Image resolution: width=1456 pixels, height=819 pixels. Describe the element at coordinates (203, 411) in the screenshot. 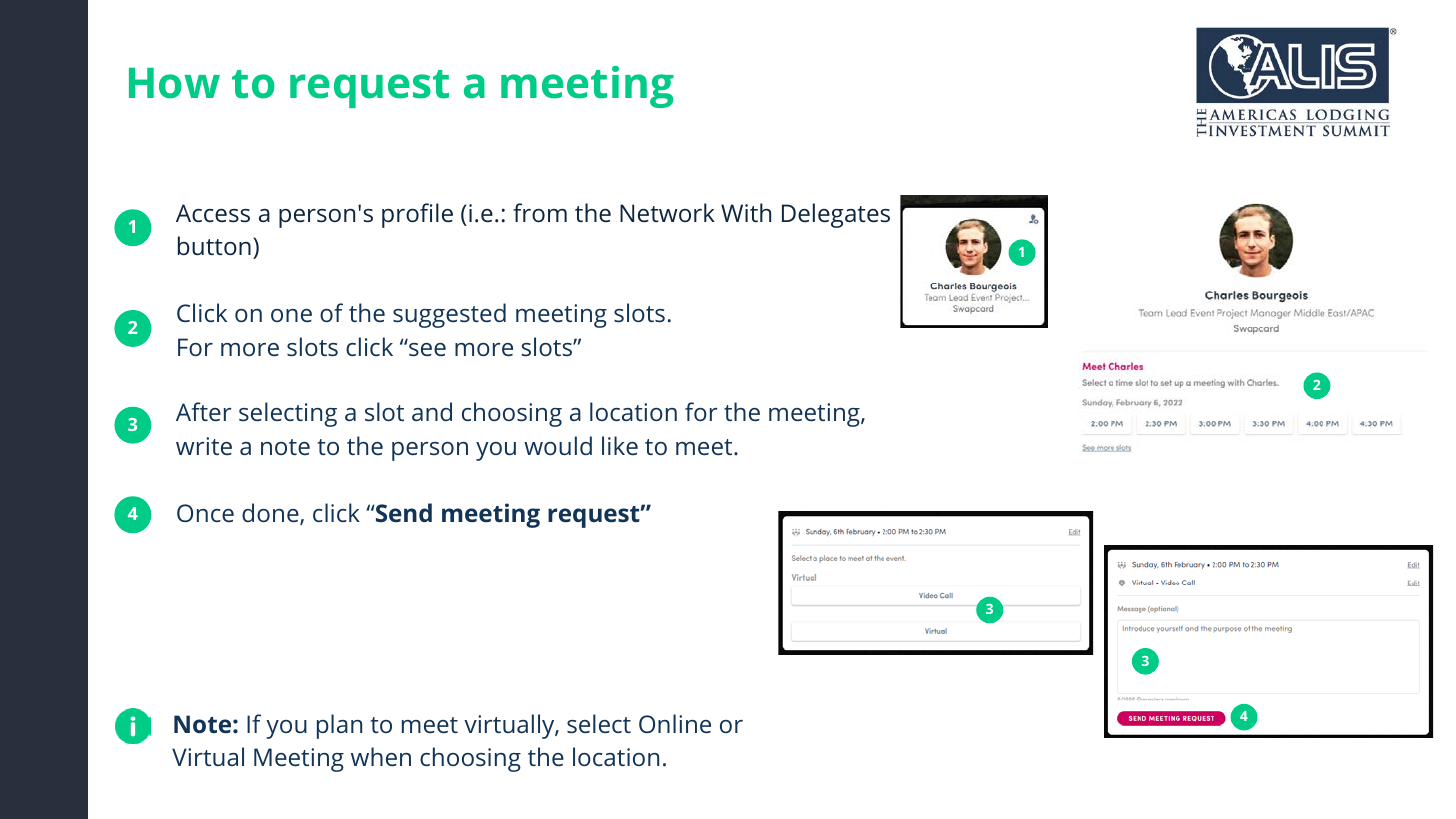

I see `After` at that location.
